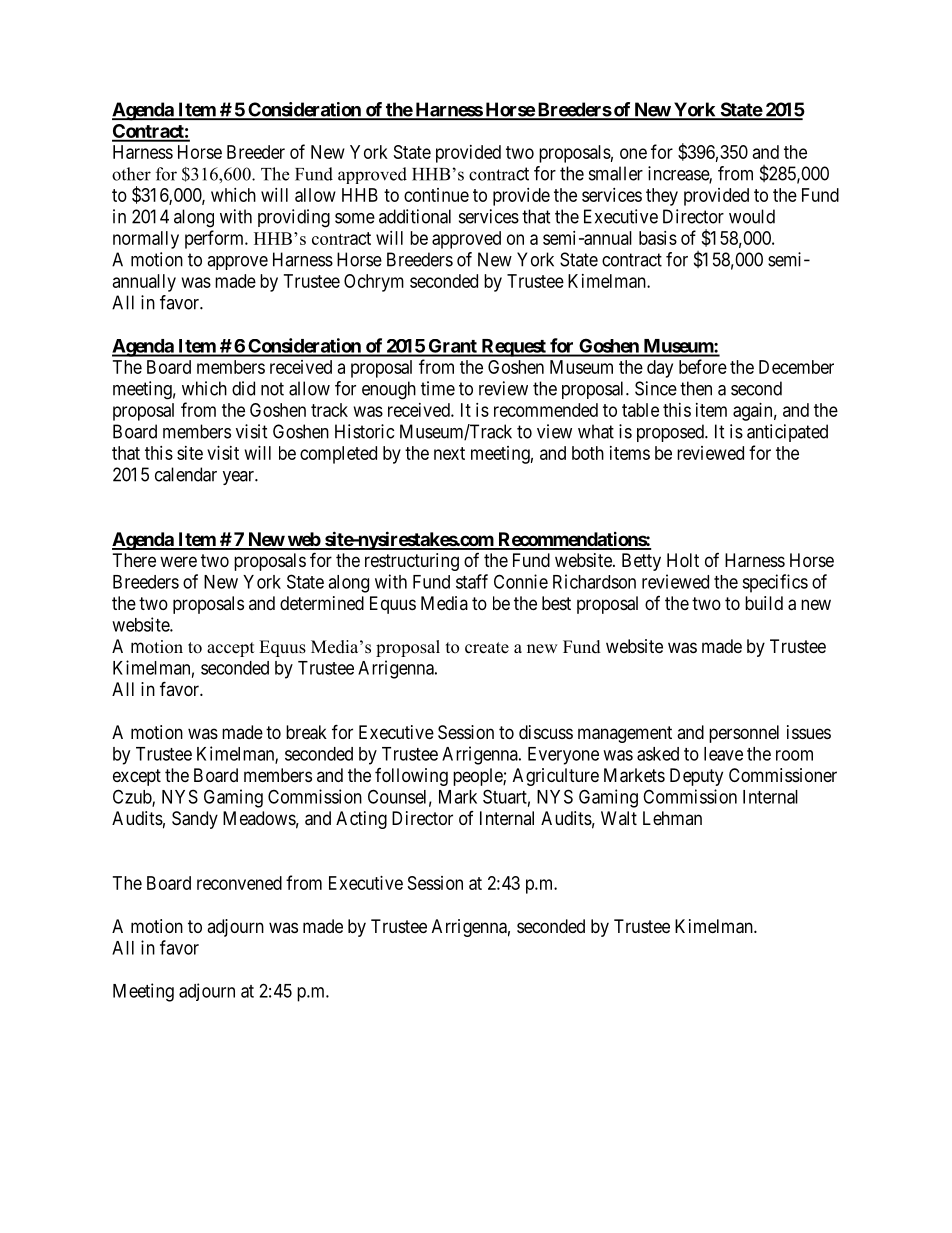  I want to click on create, so click(487, 648).
